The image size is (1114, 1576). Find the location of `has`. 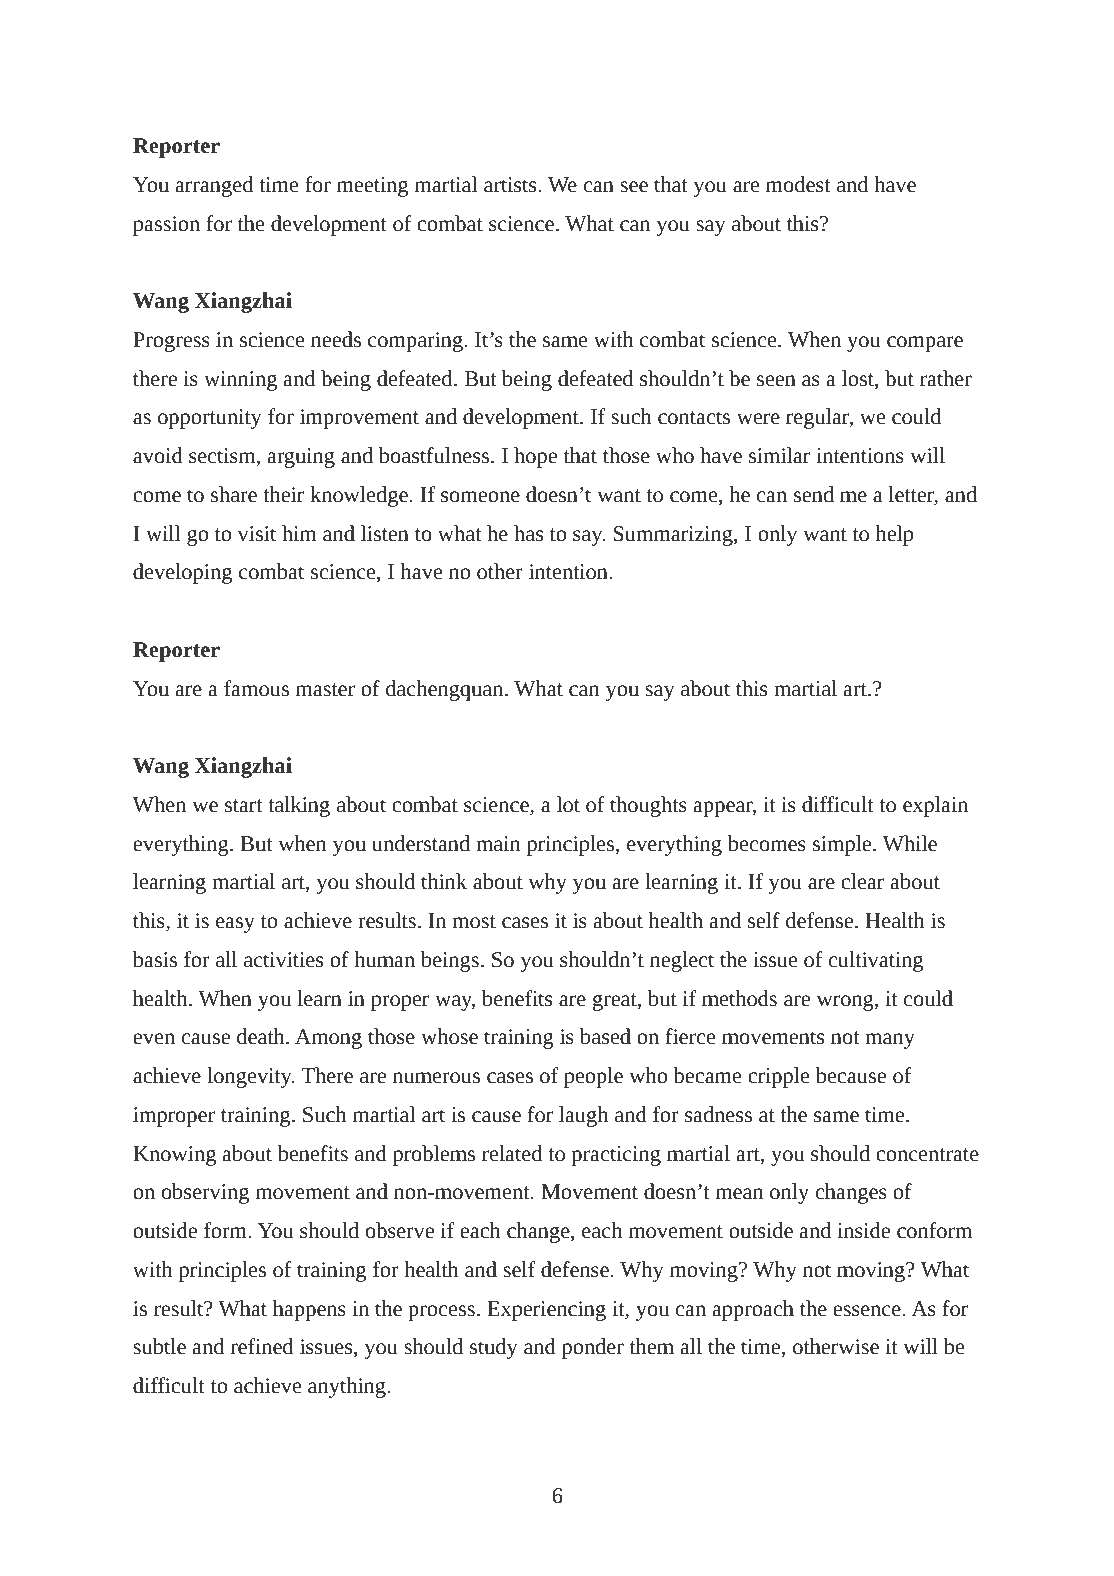

has is located at coordinates (528, 533).
